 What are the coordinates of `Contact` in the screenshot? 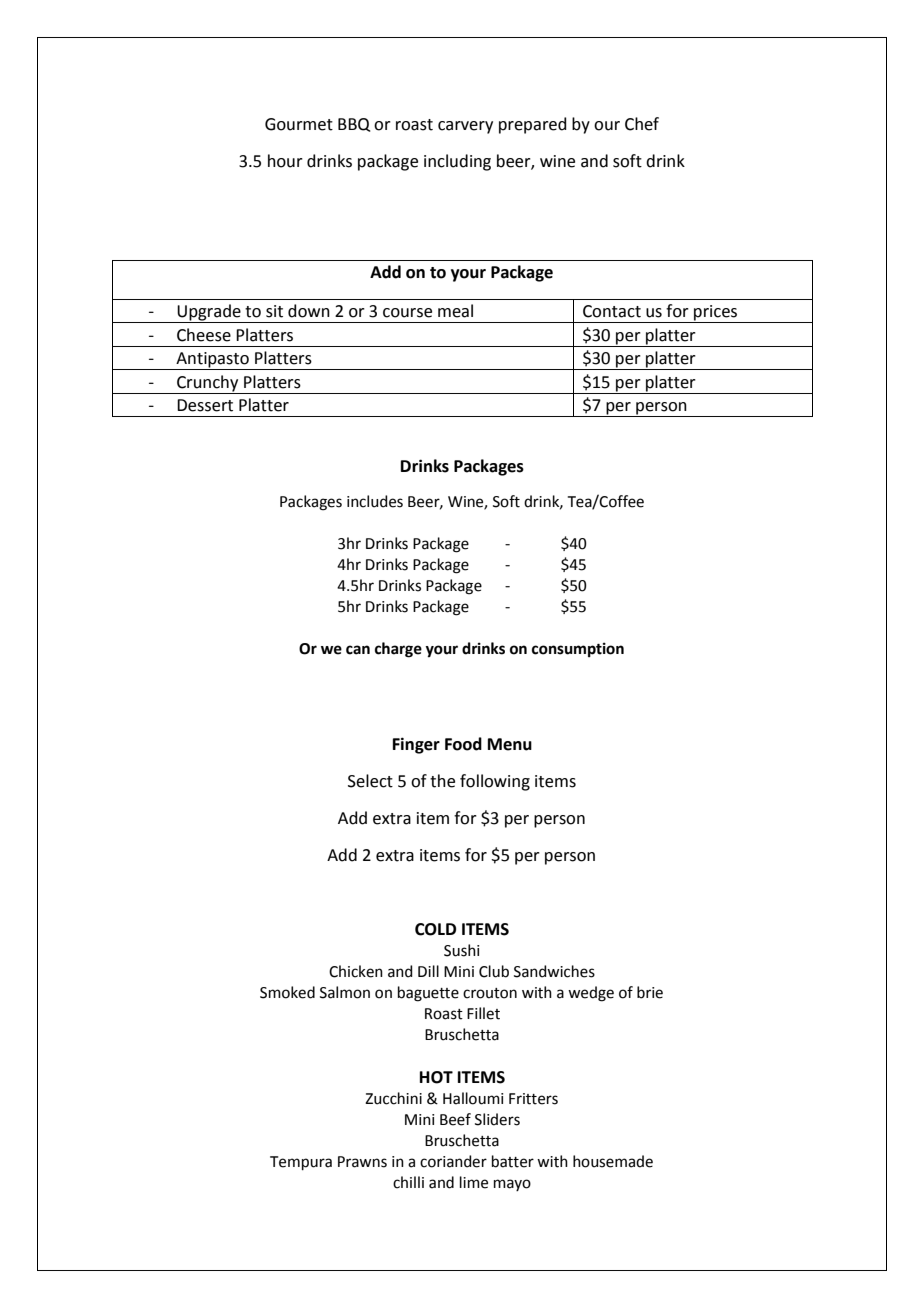 It's located at (612, 311).
